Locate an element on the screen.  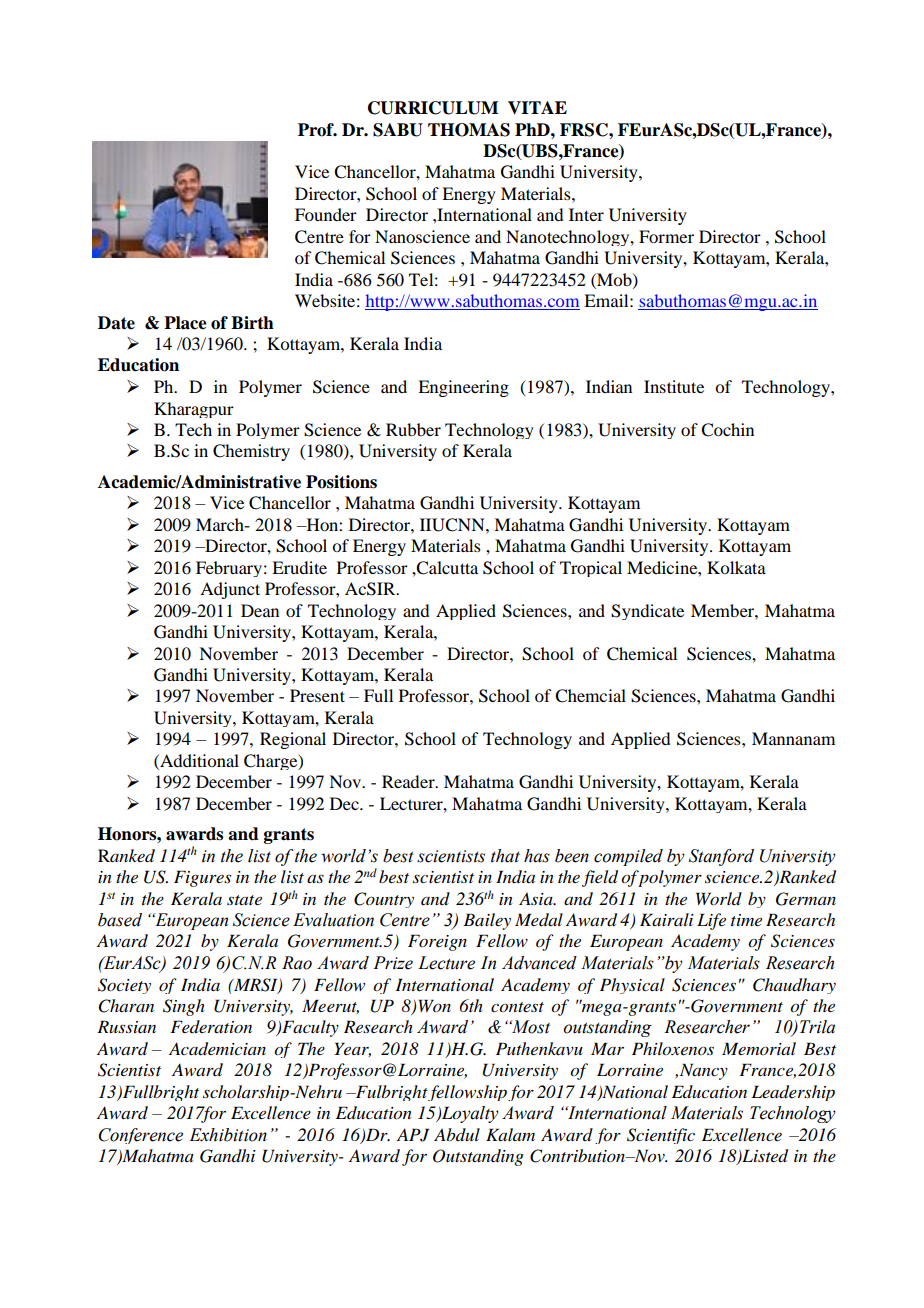
Abdul is located at coordinates (457, 1134).
